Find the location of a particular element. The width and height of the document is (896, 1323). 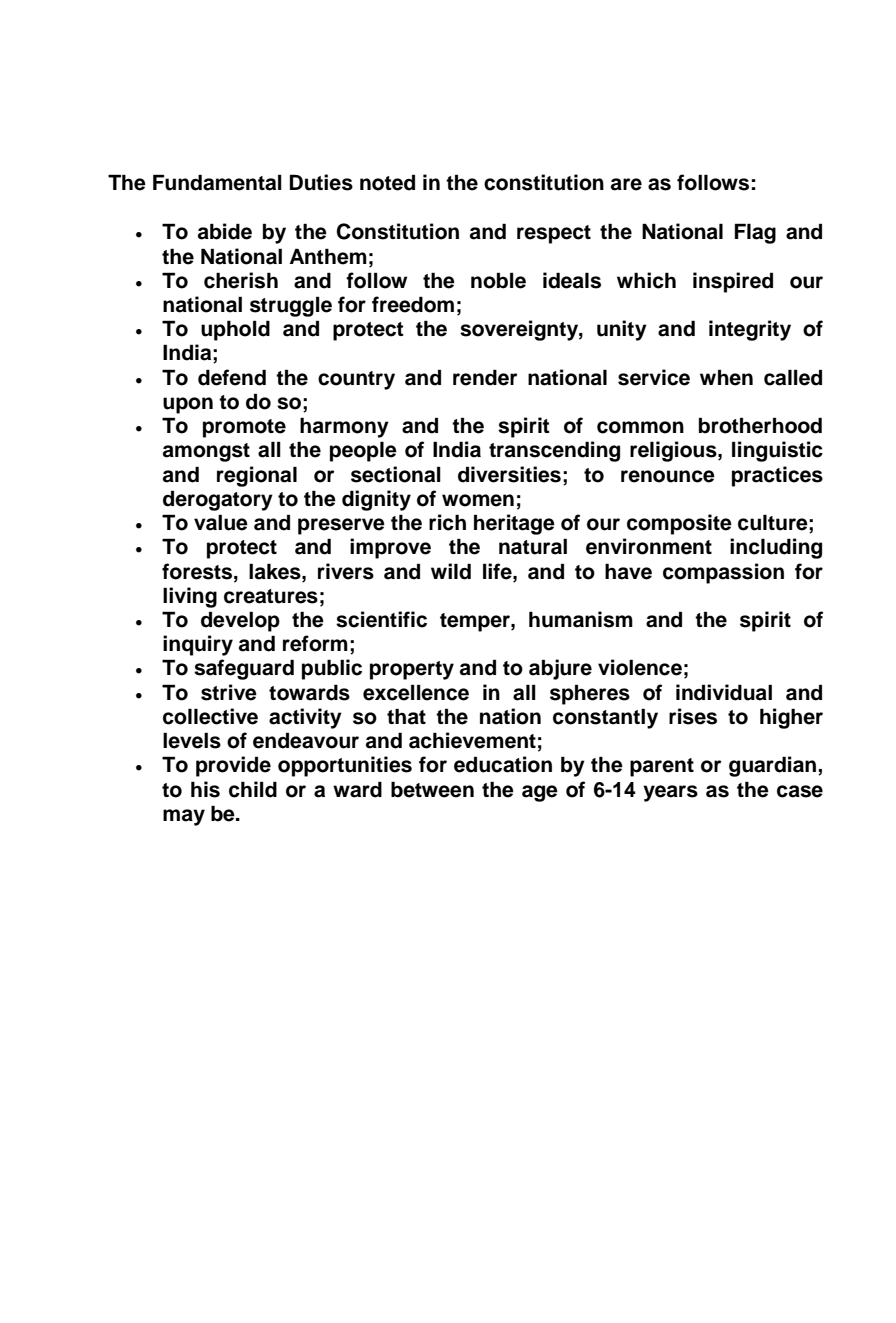

derogatory is located at coordinates (218, 500).
